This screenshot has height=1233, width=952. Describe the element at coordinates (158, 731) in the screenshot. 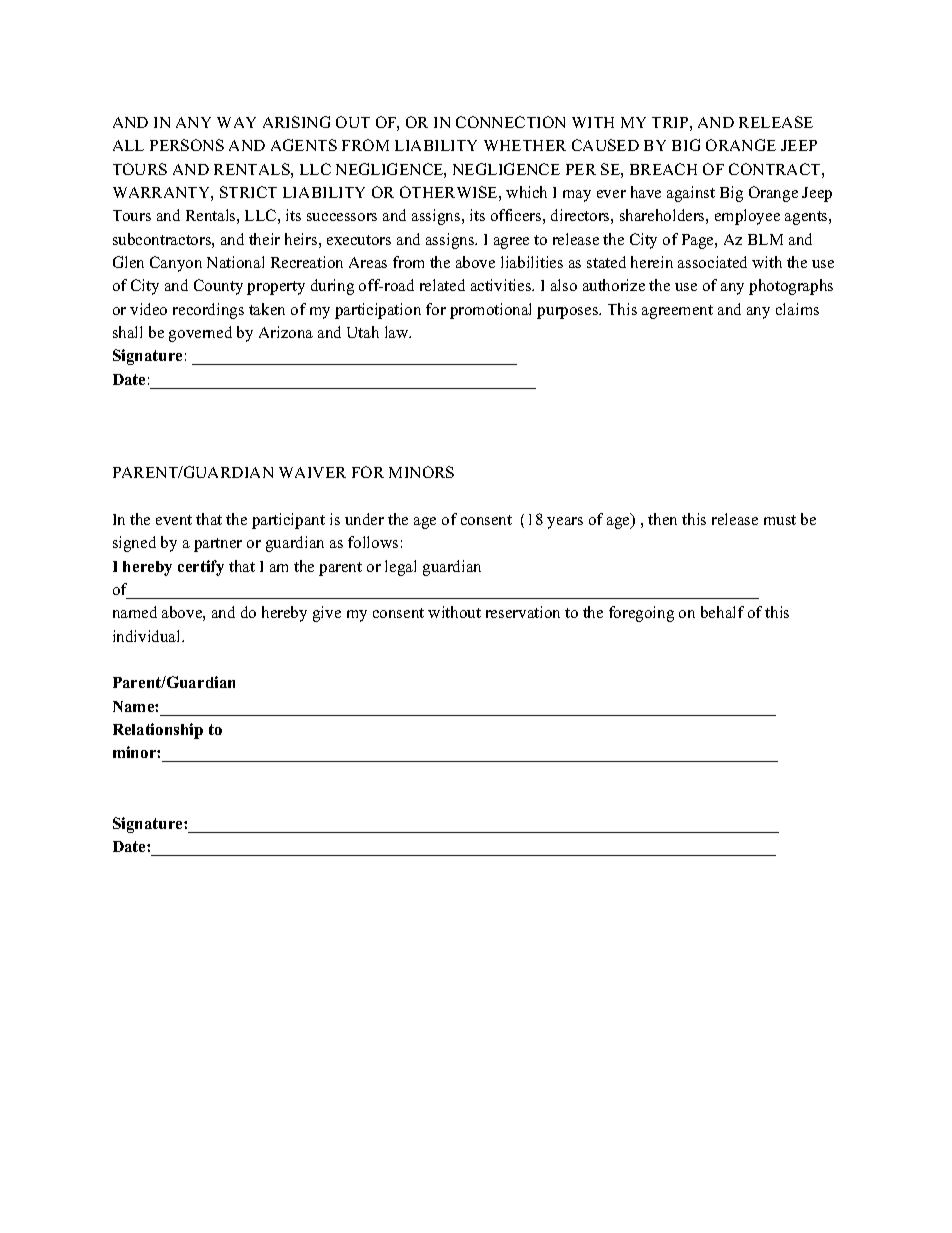

I see `Relationship` at that location.
